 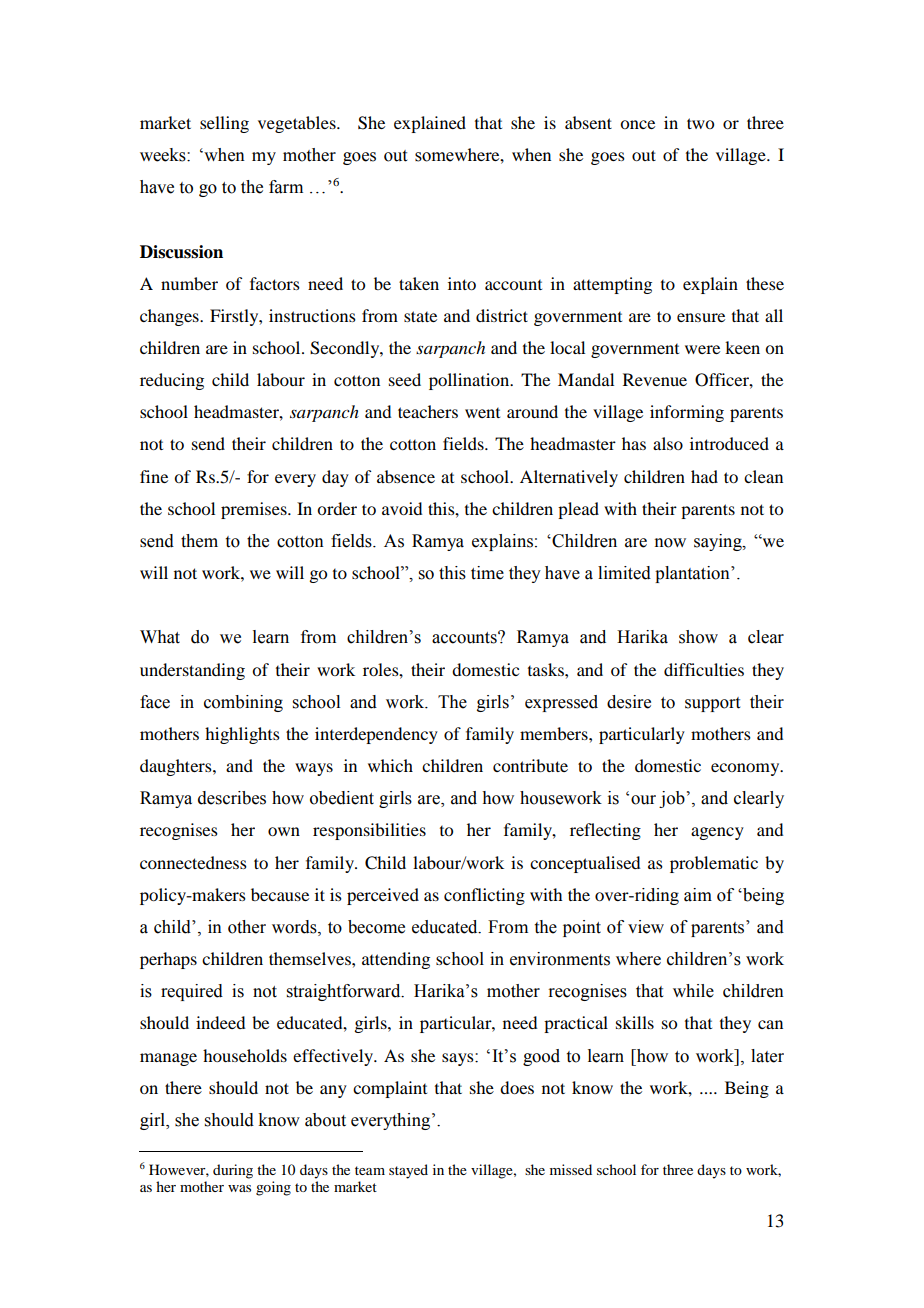 I want to click on difficulties, so click(x=704, y=669).
